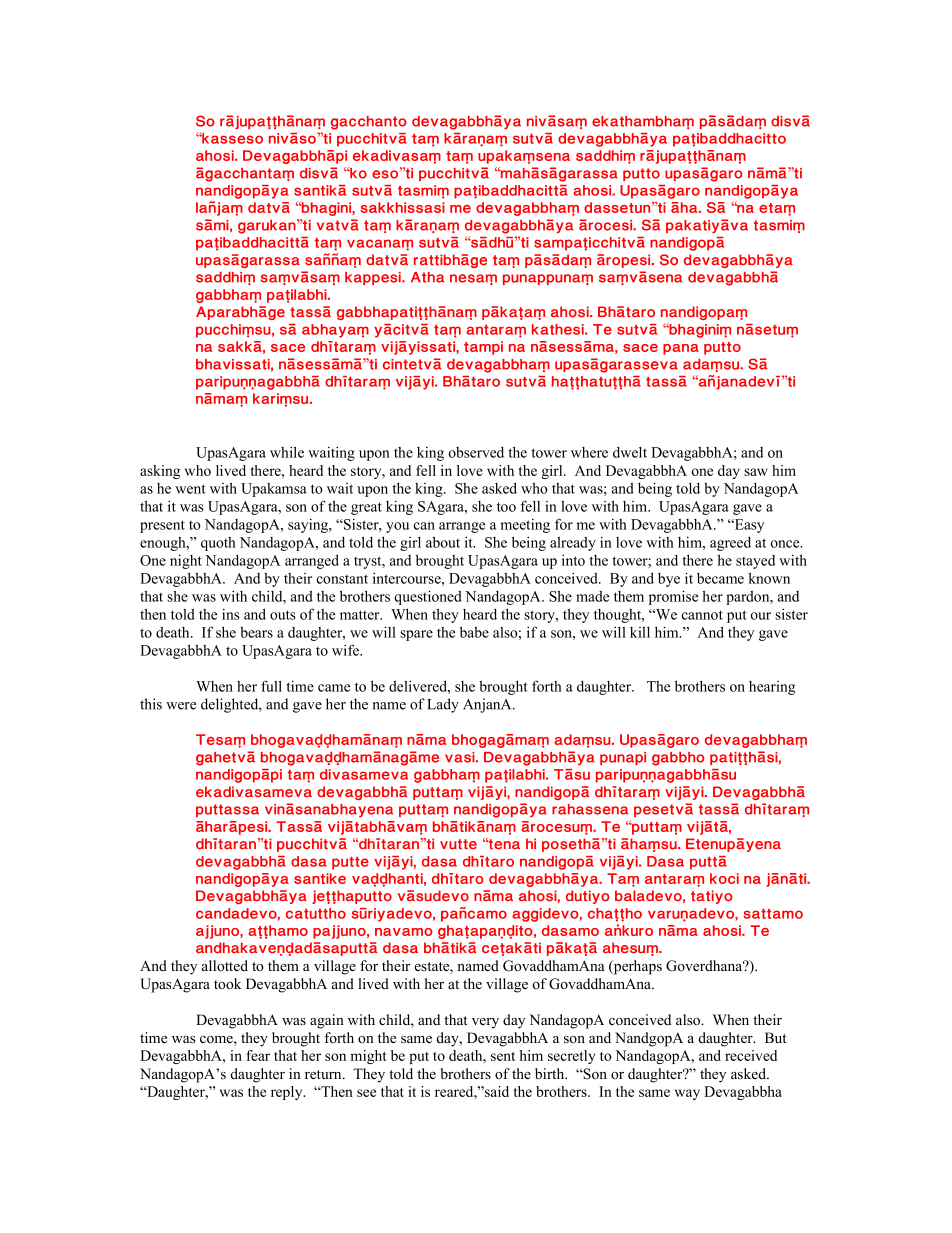  I want to click on fear, so click(258, 1055).
